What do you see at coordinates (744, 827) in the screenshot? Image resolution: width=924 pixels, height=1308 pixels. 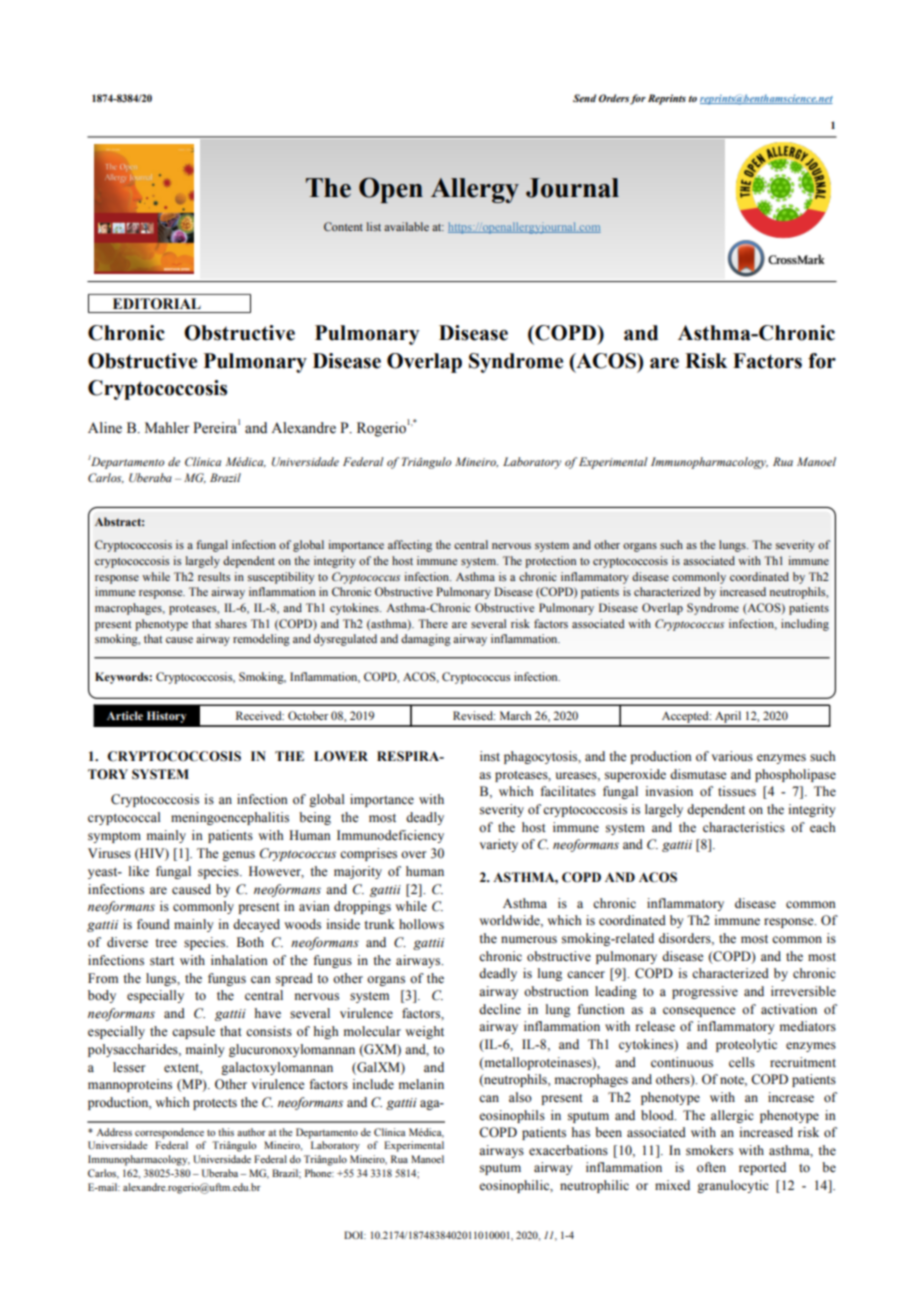 I see `characteristics` at bounding box center [744, 827].
